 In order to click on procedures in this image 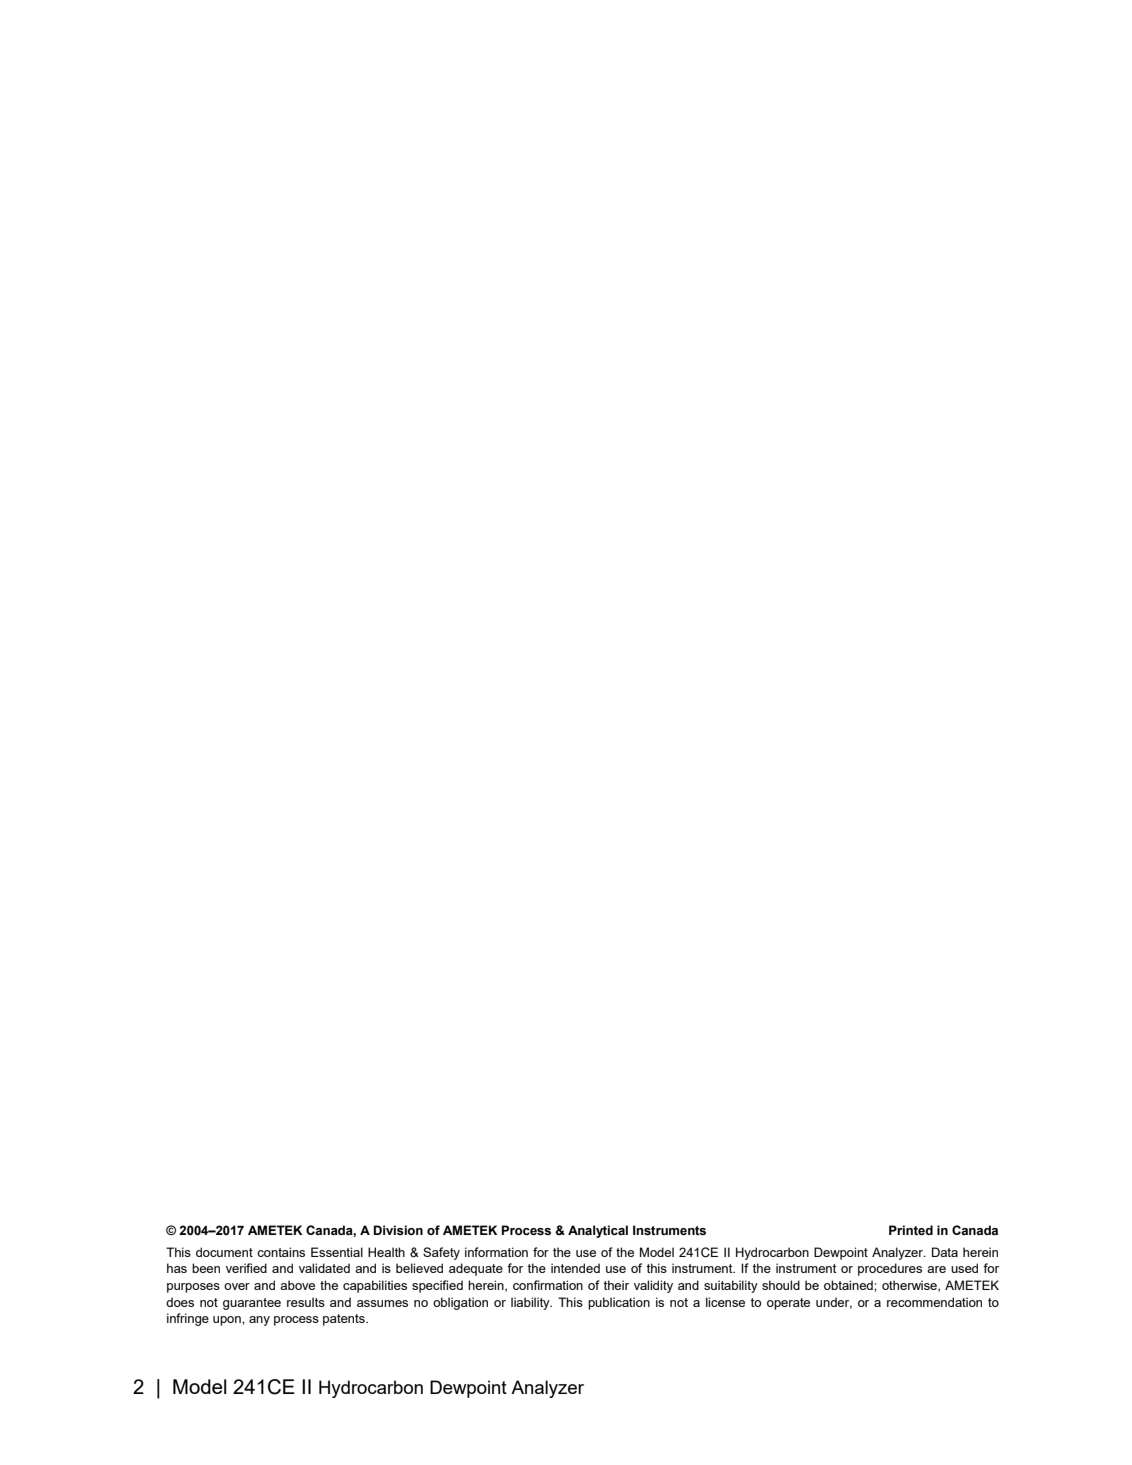, I will do `click(890, 1269)`.
